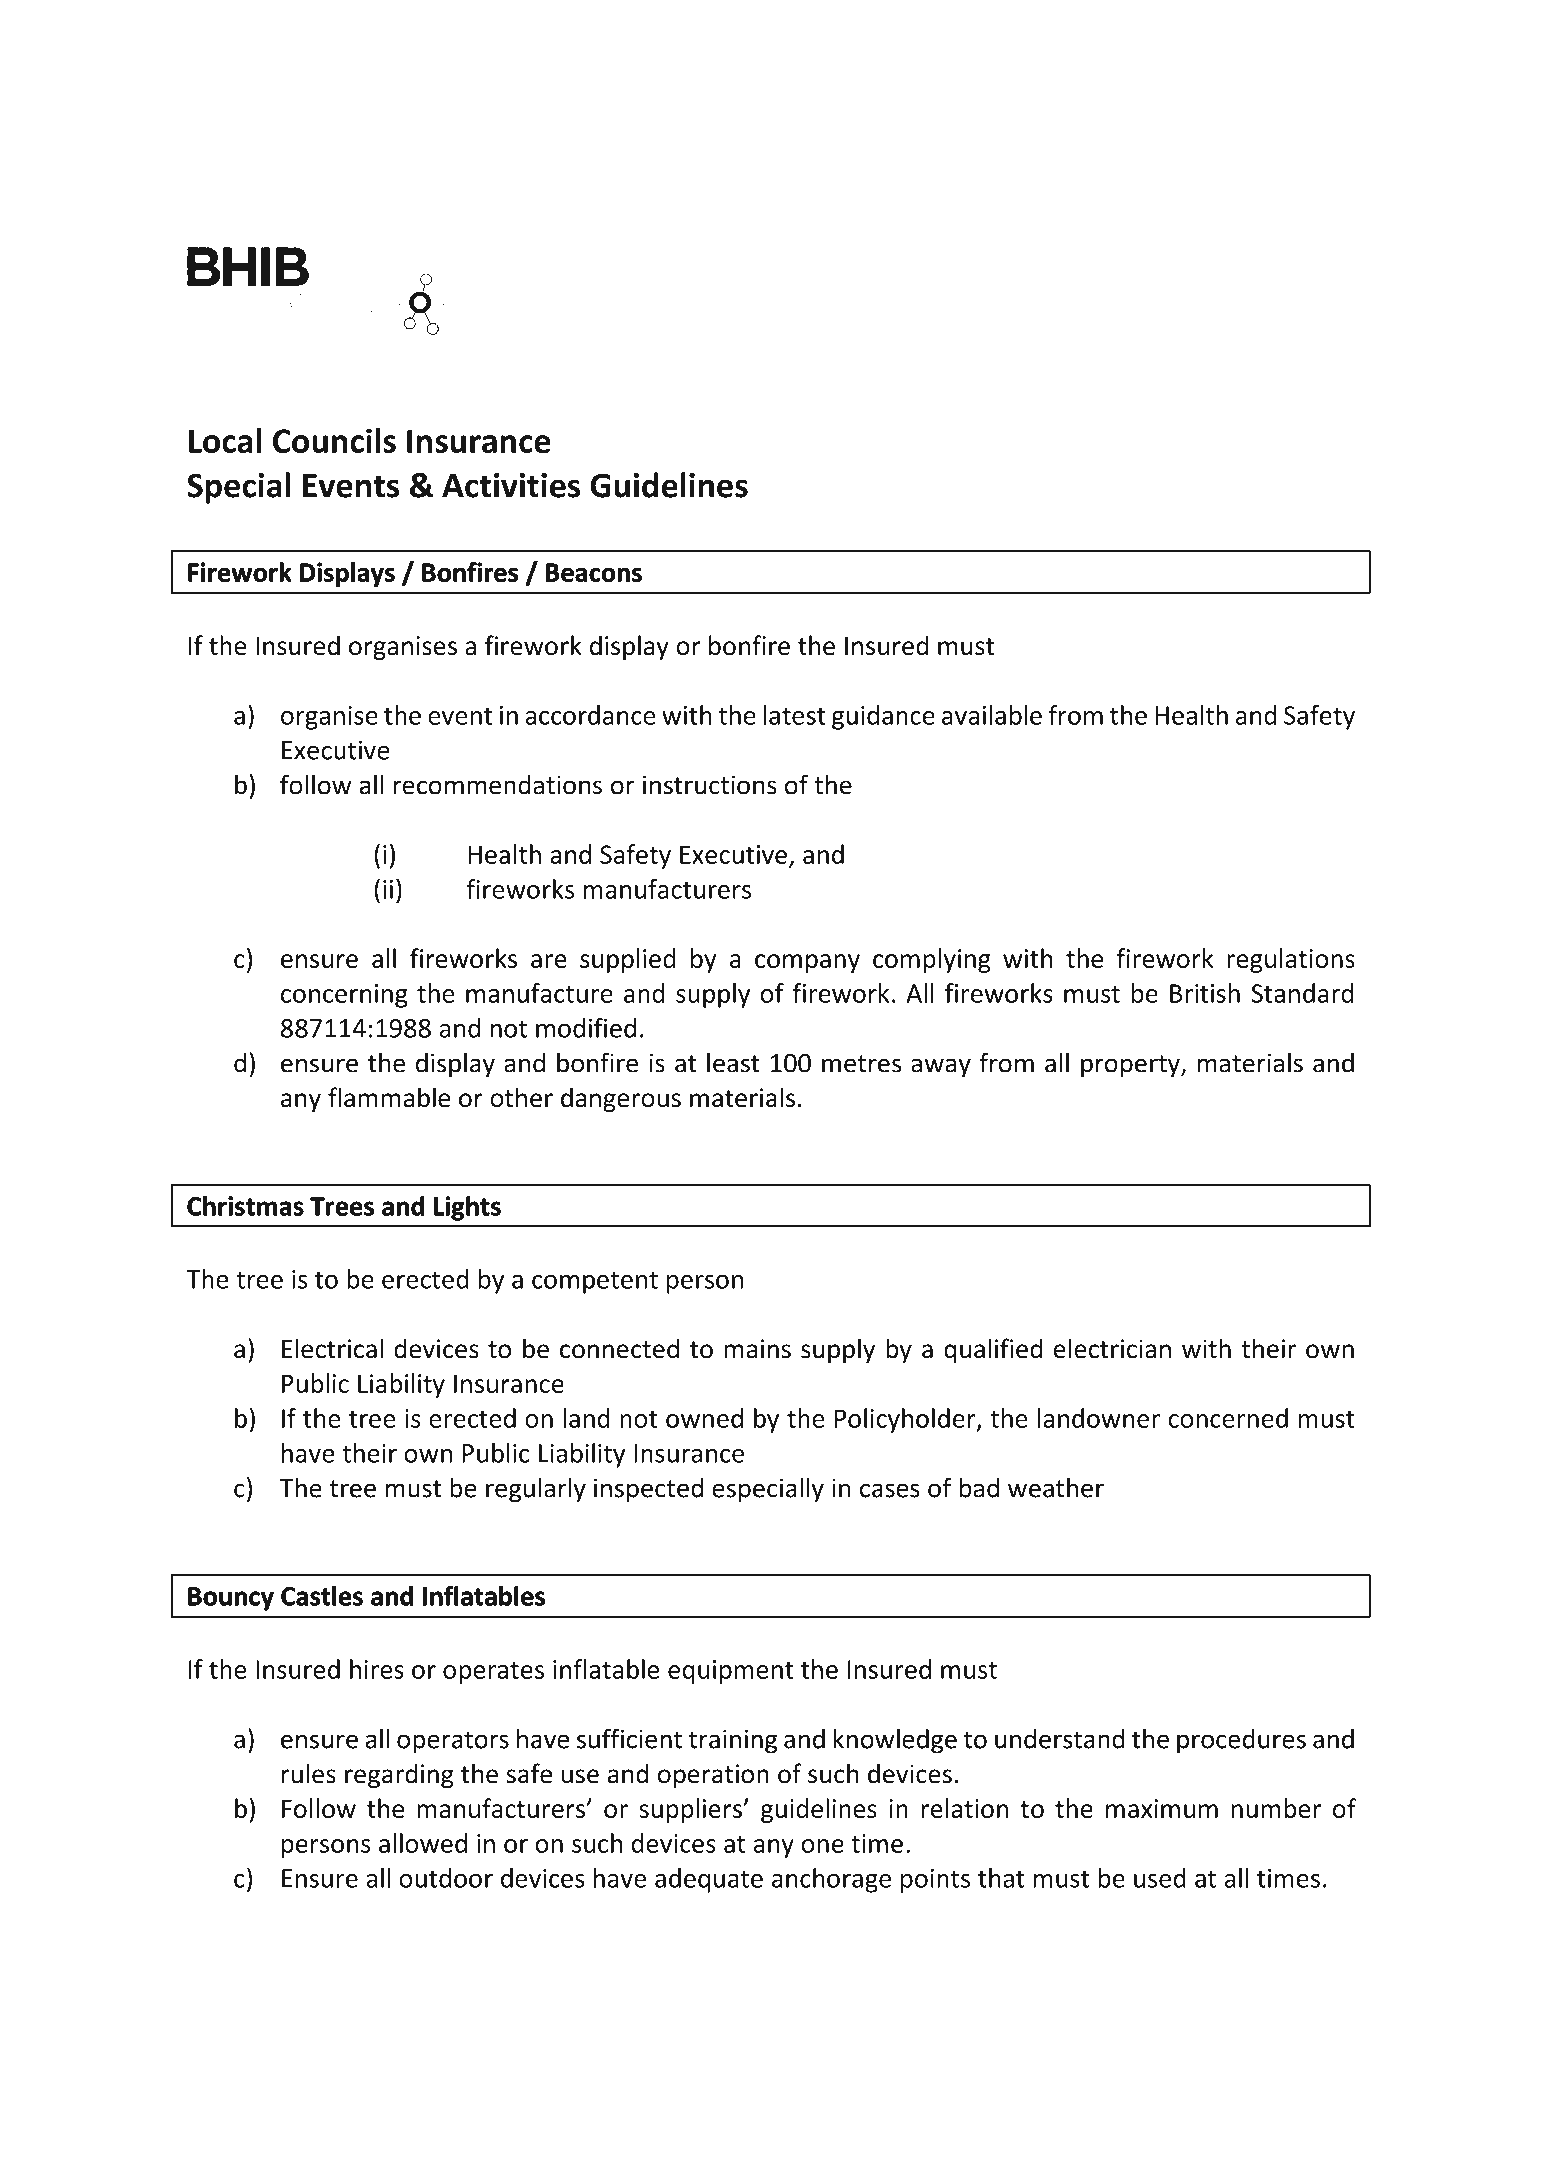  Describe the element at coordinates (334, 440) in the screenshot. I see `Councils` at that location.
